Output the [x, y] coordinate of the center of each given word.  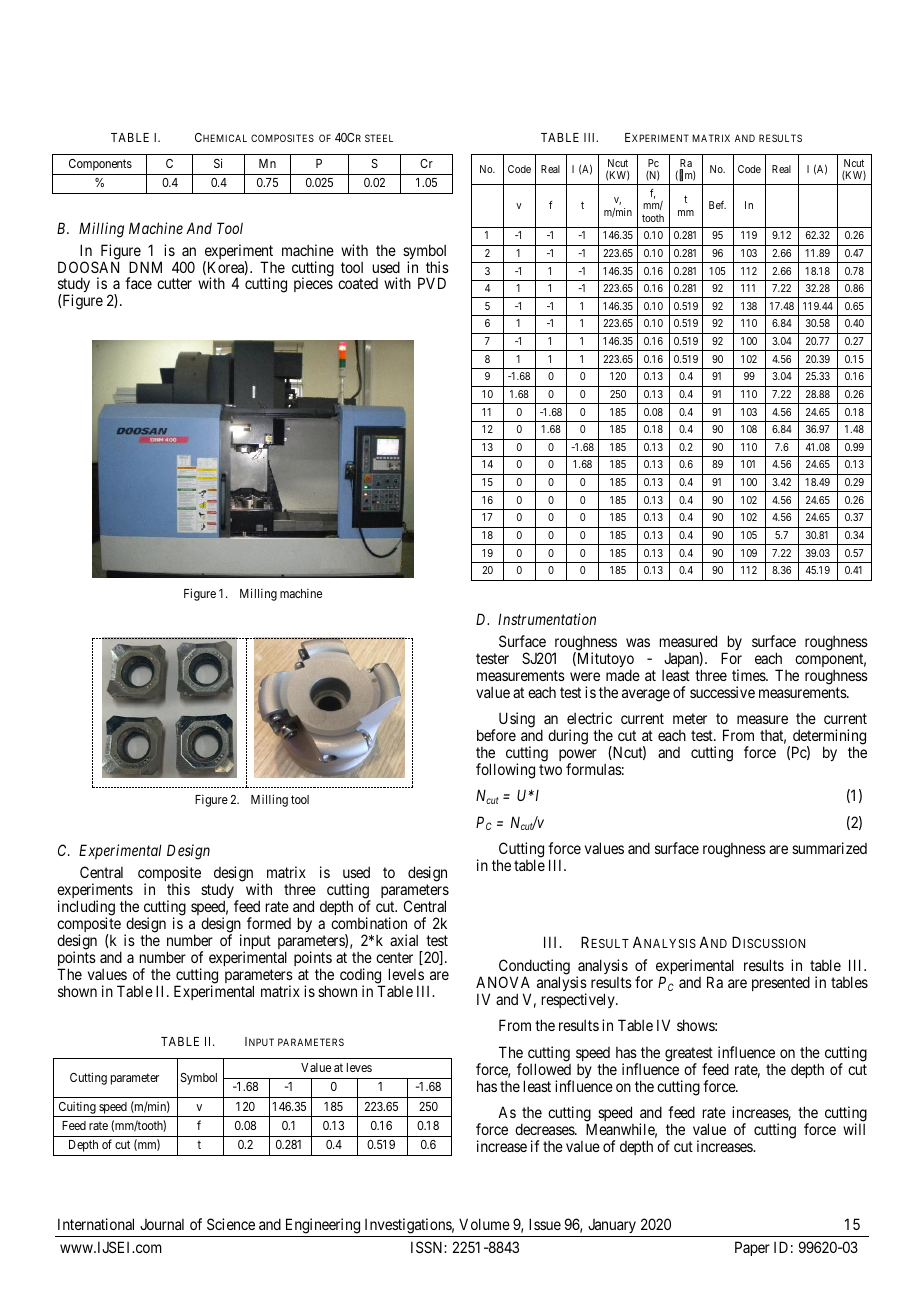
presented [781, 983]
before [496, 735]
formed [269, 923]
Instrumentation [547, 619]
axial [404, 940]
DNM [145, 267]
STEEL [379, 138]
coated [358, 283]
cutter [174, 284]
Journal [162, 1224]
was [638, 642]
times [749, 675]
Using [517, 720]
